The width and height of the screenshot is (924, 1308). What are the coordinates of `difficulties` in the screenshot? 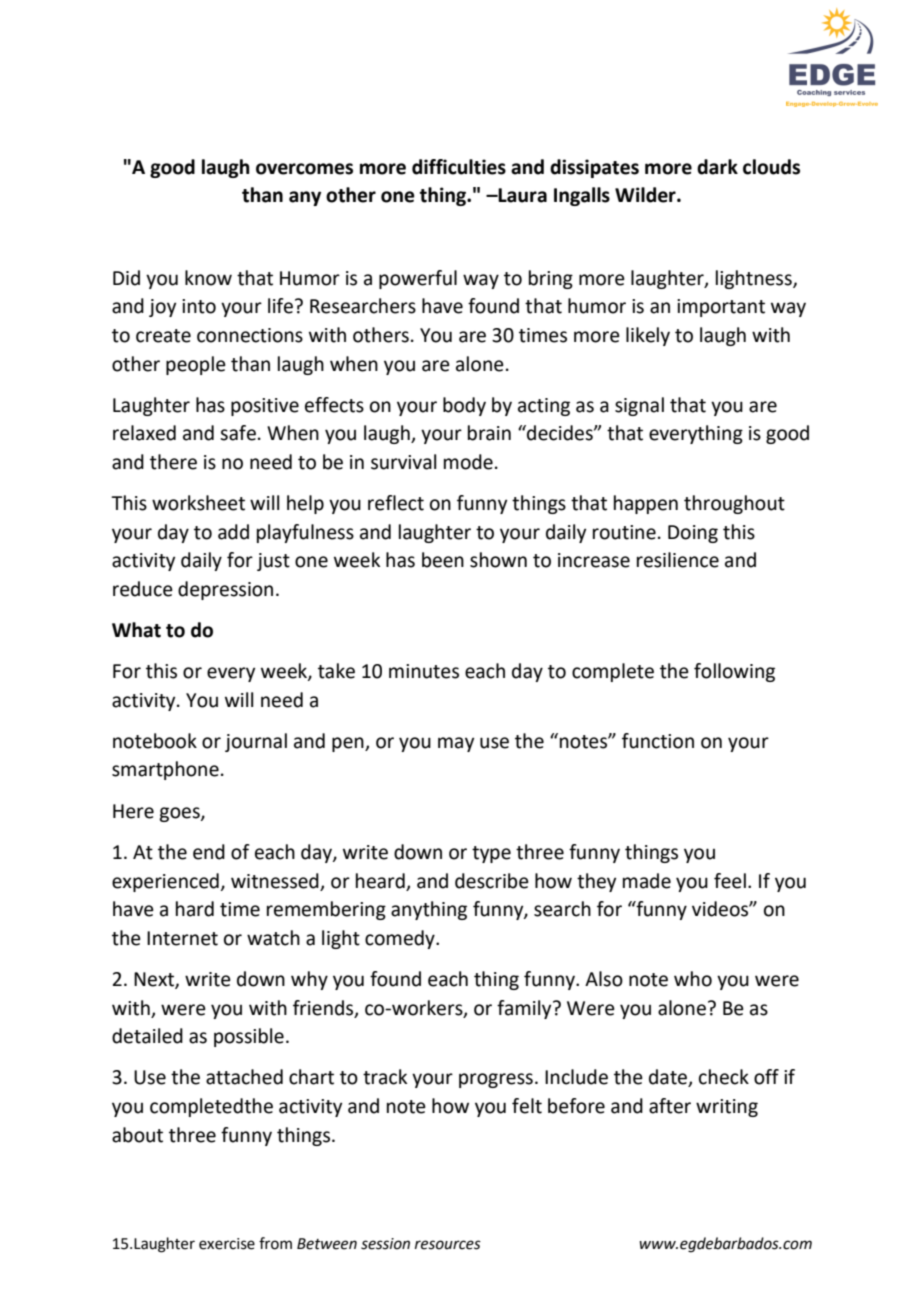 It's located at (459, 167).
